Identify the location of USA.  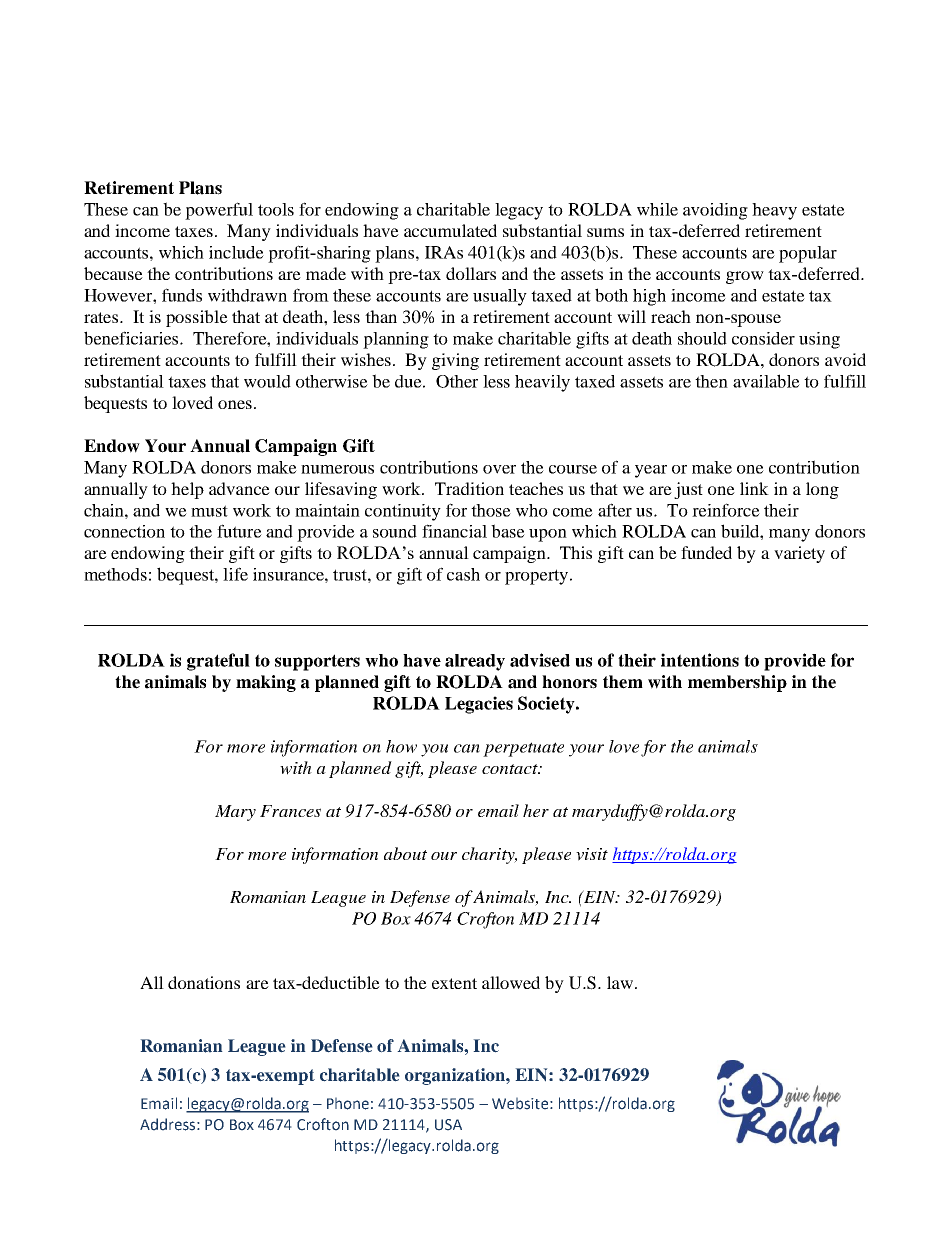
(448, 1125).
